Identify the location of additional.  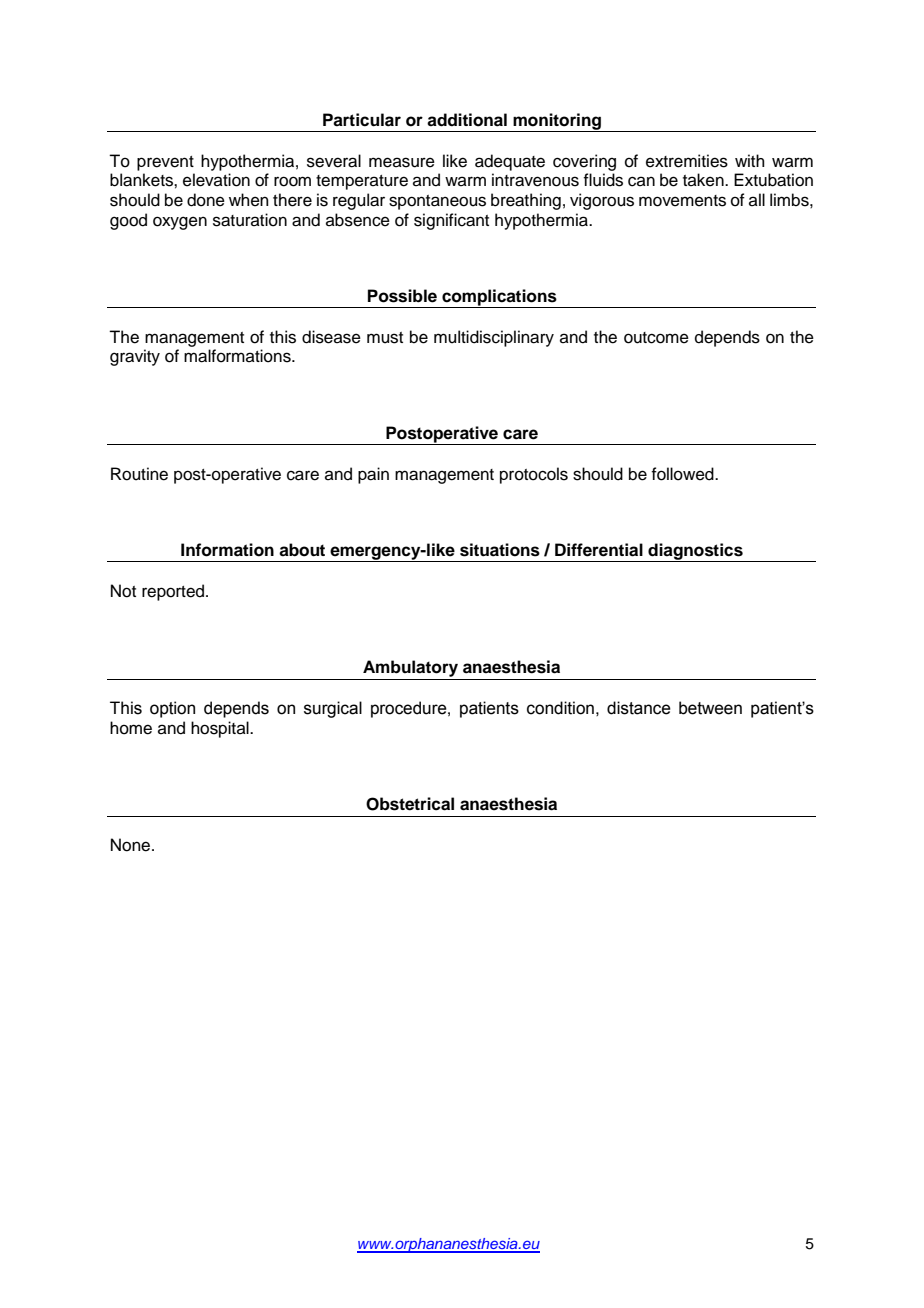
(467, 120).
